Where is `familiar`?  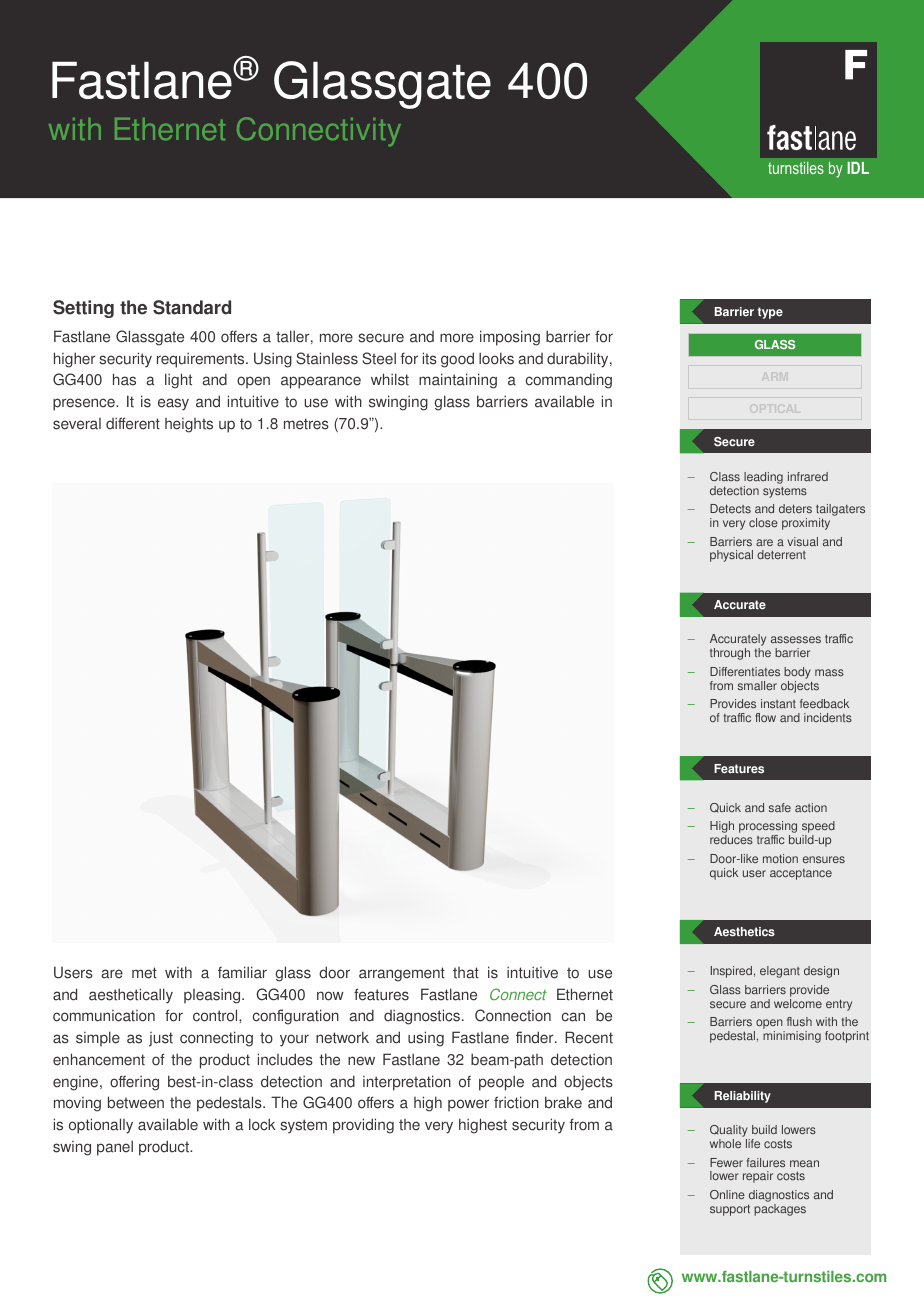 familiar is located at coordinates (242, 972).
